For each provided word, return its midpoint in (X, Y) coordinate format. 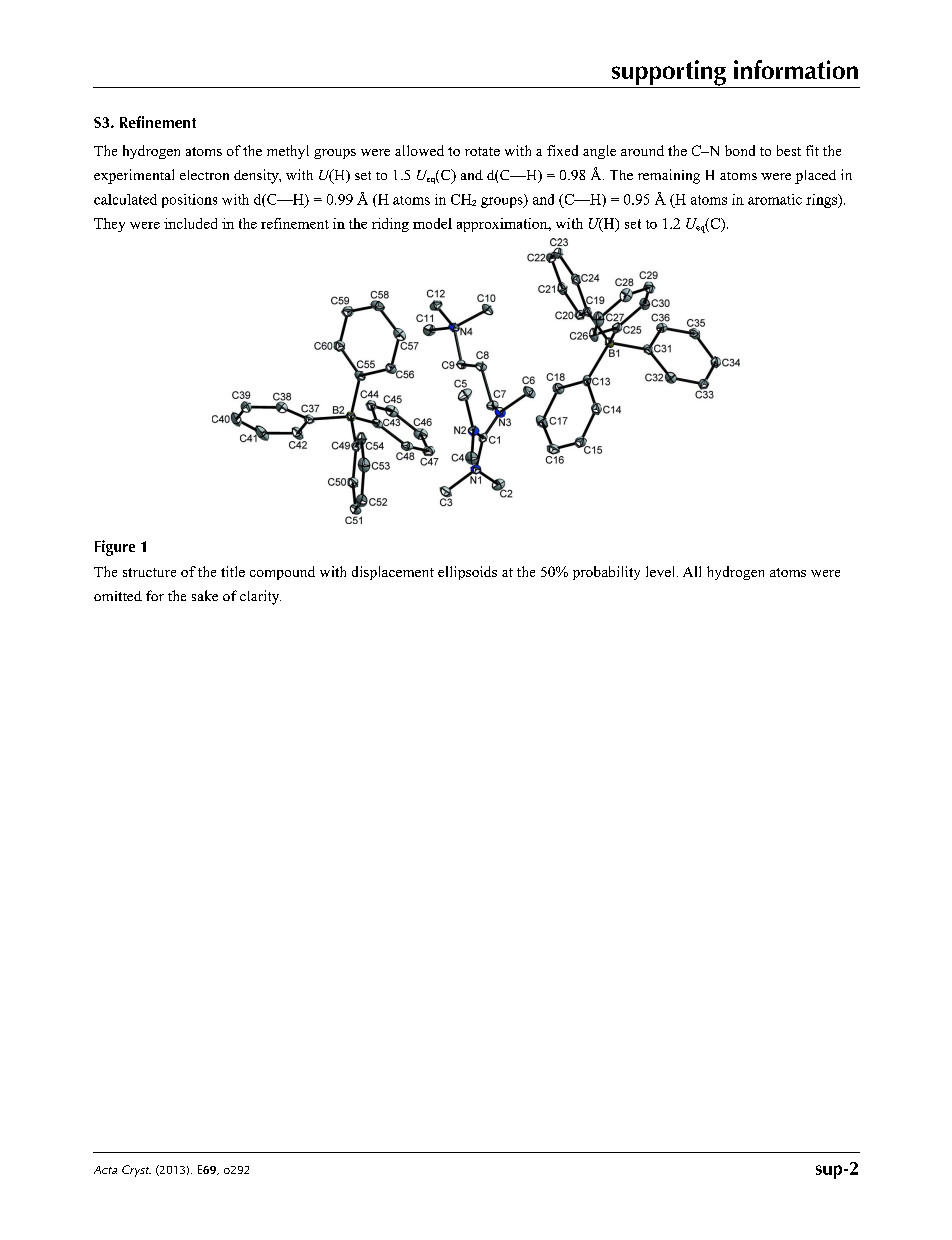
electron (204, 175)
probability (606, 573)
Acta (105, 1170)
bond (740, 150)
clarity (260, 597)
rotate (482, 151)
